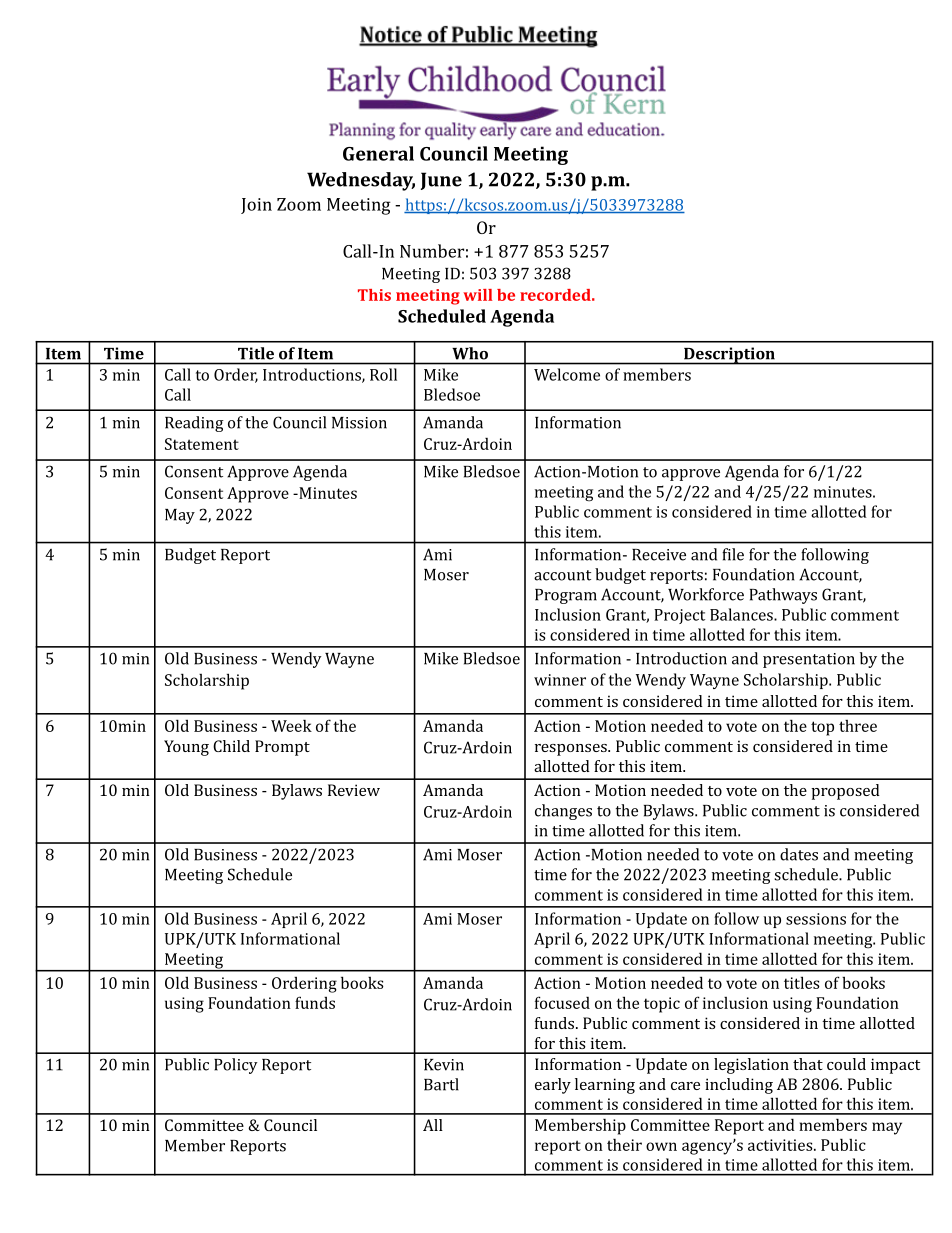 This screenshot has width=952, height=1233. What do you see at coordinates (729, 356) in the screenshot?
I see `Description` at bounding box center [729, 356].
